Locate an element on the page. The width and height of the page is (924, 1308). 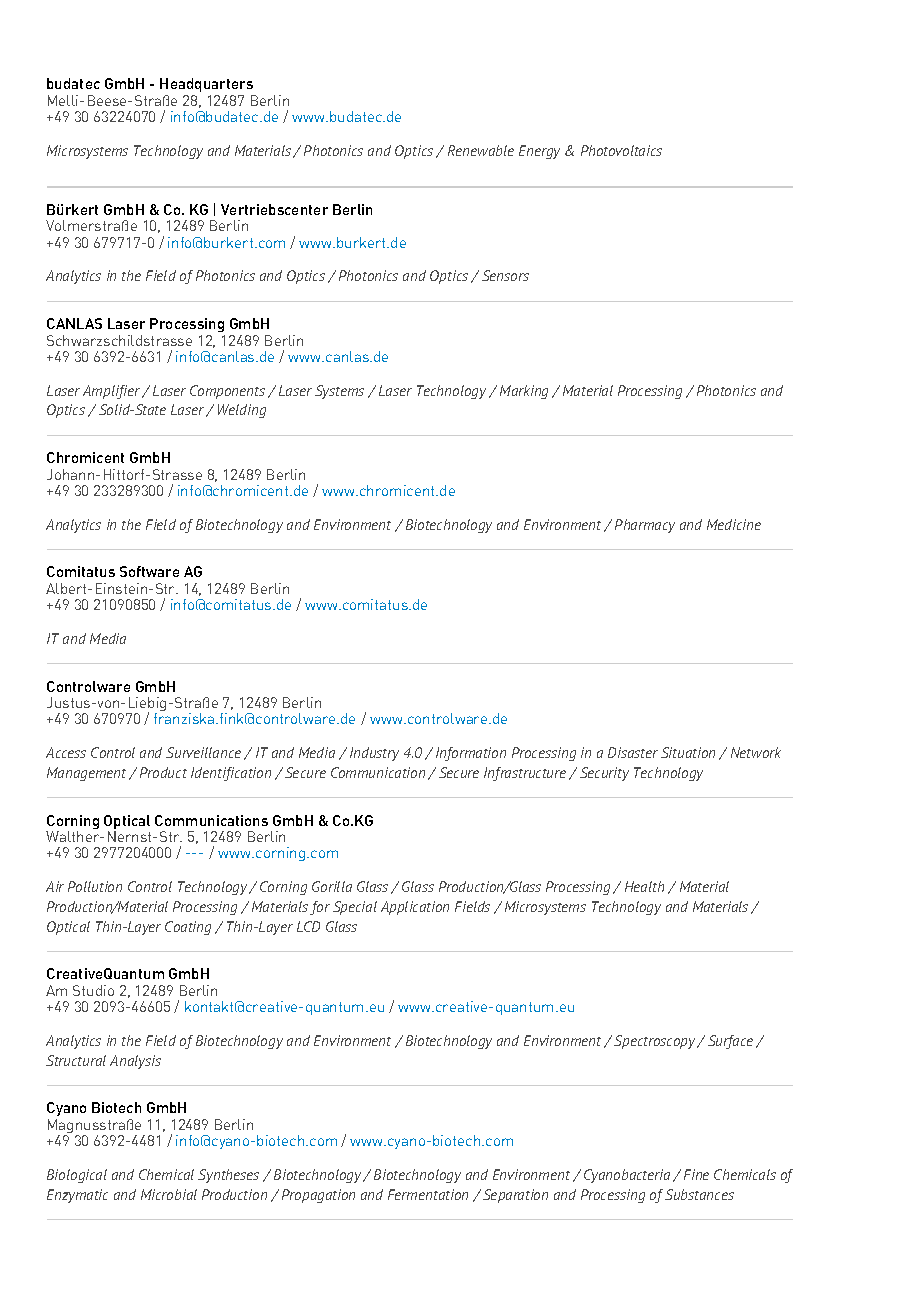
Software is located at coordinates (149, 571).
